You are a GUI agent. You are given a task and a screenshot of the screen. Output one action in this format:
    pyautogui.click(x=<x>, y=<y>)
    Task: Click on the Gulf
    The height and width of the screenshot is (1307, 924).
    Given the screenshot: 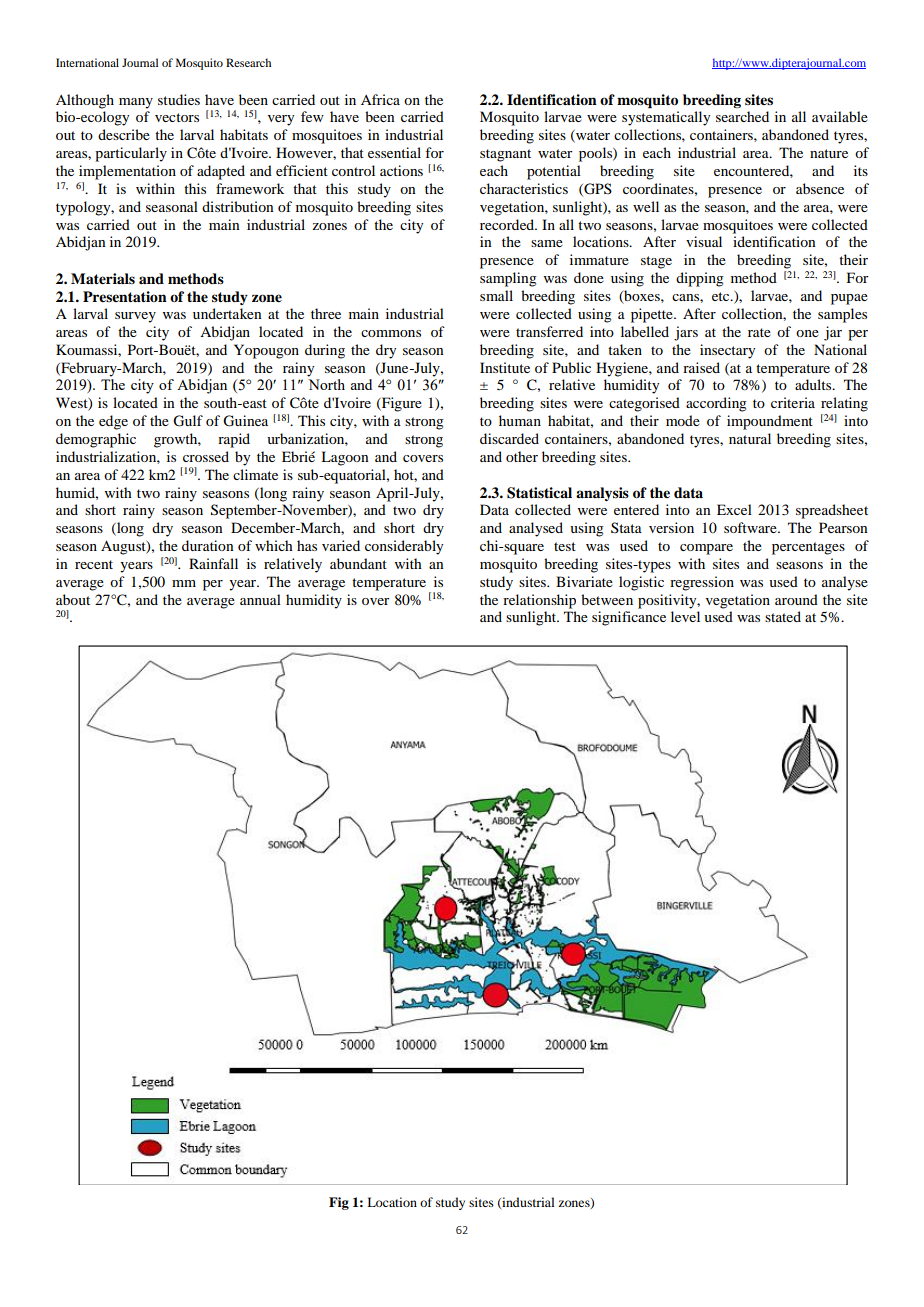 What is the action you would take?
    pyautogui.click(x=188, y=421)
